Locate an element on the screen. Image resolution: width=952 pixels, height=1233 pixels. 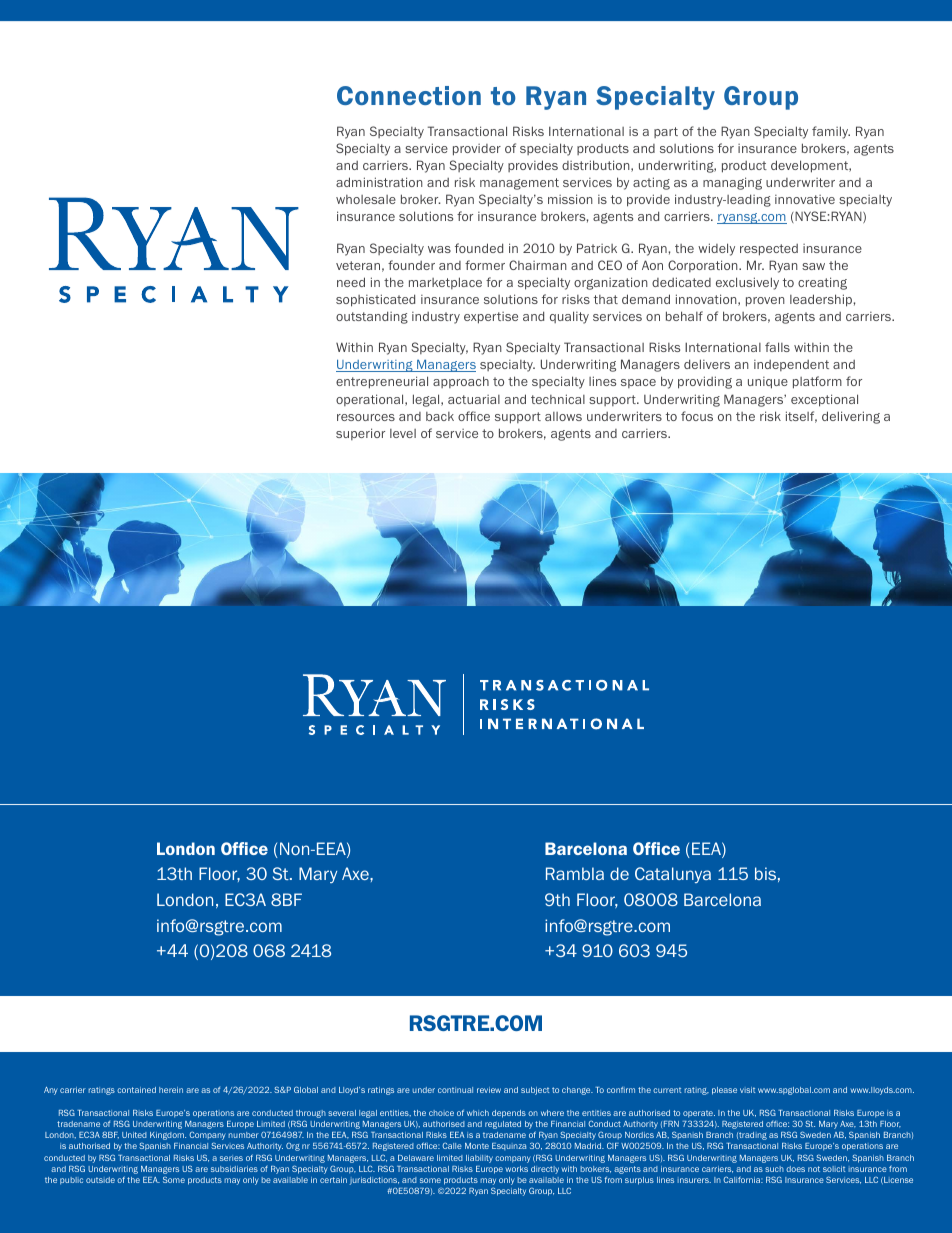
resources is located at coordinates (366, 417).
